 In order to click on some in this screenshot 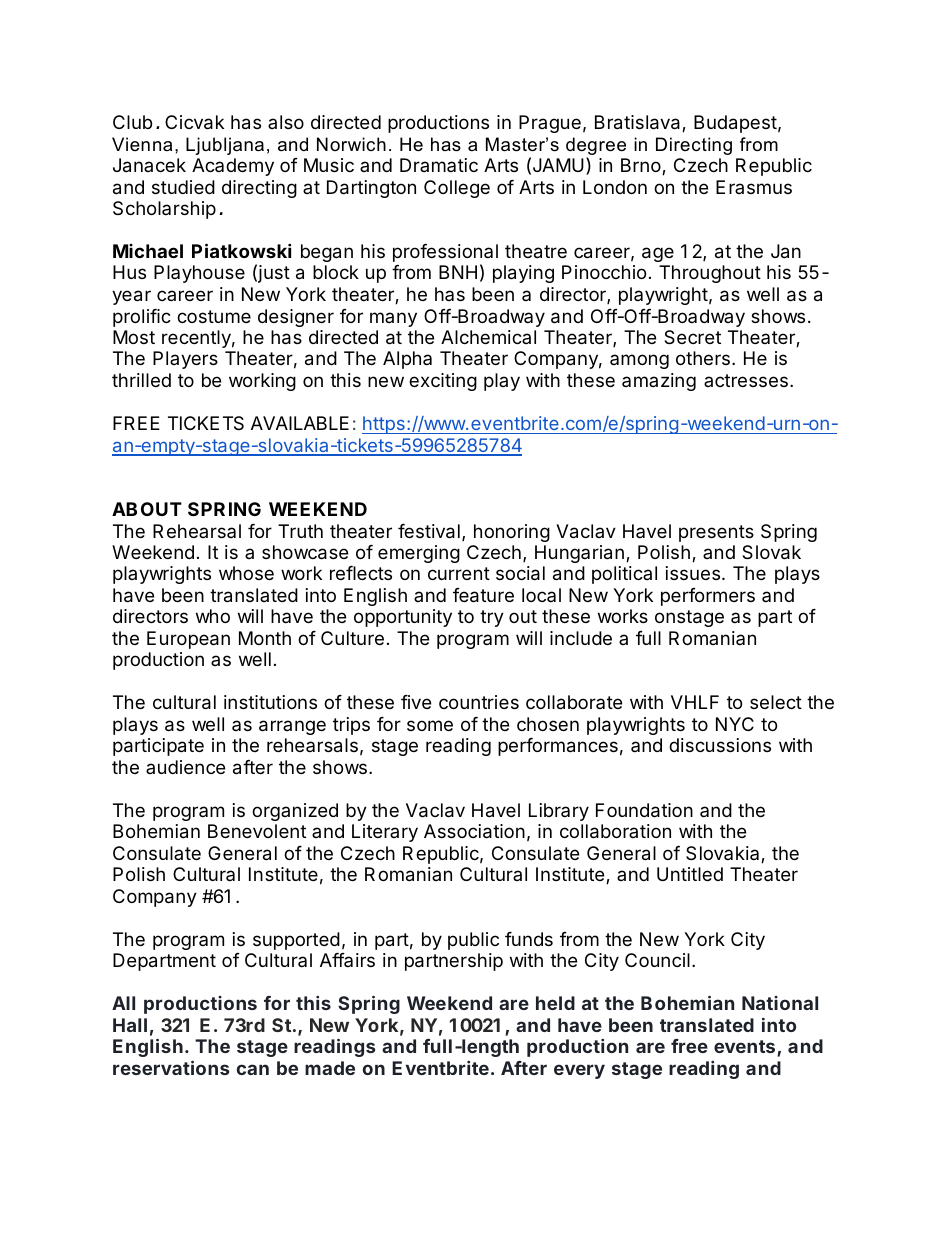, I will do `click(430, 725)`.
